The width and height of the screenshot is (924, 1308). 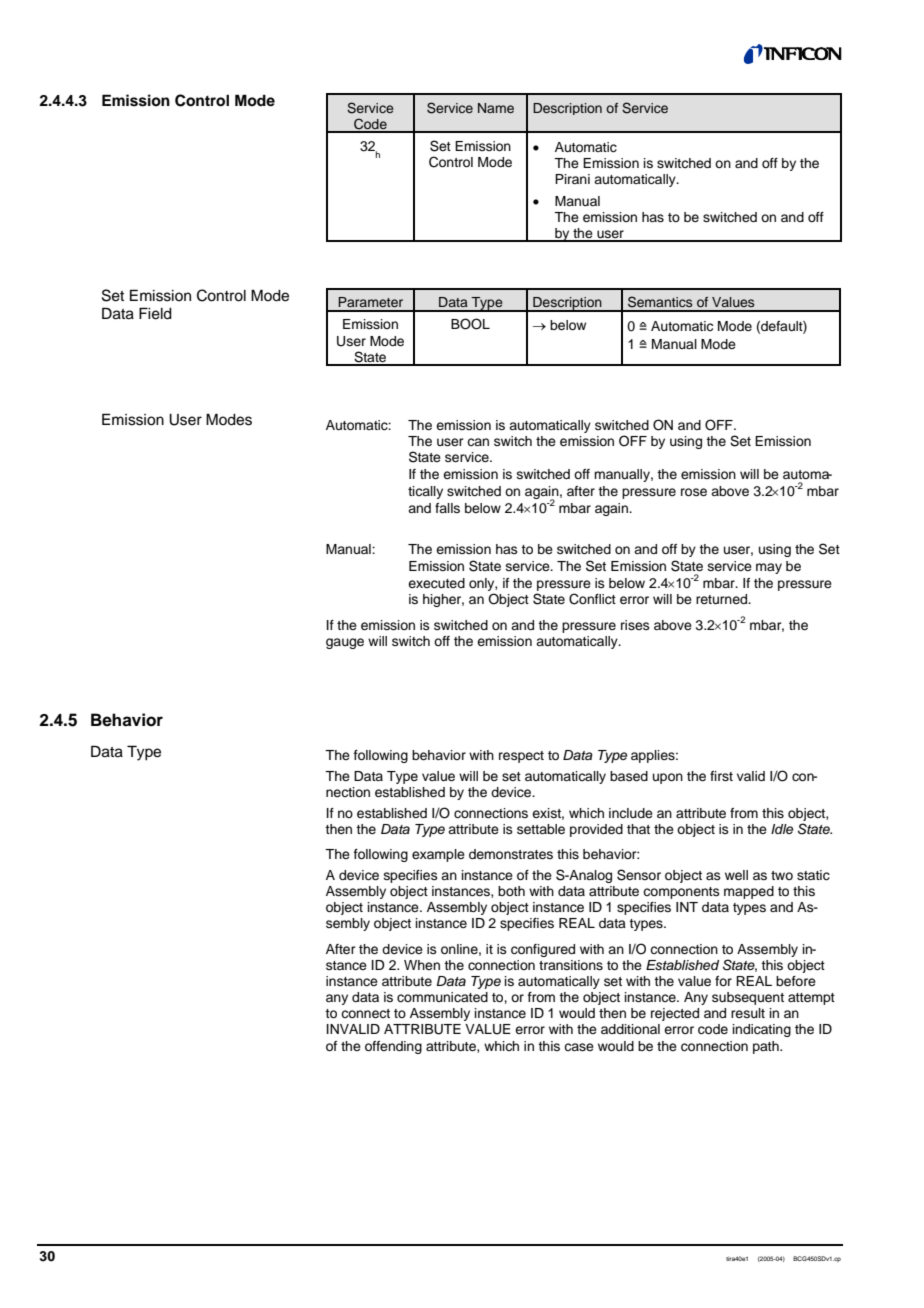 What do you see at coordinates (694, 492) in the screenshot?
I see `rose` at bounding box center [694, 492].
